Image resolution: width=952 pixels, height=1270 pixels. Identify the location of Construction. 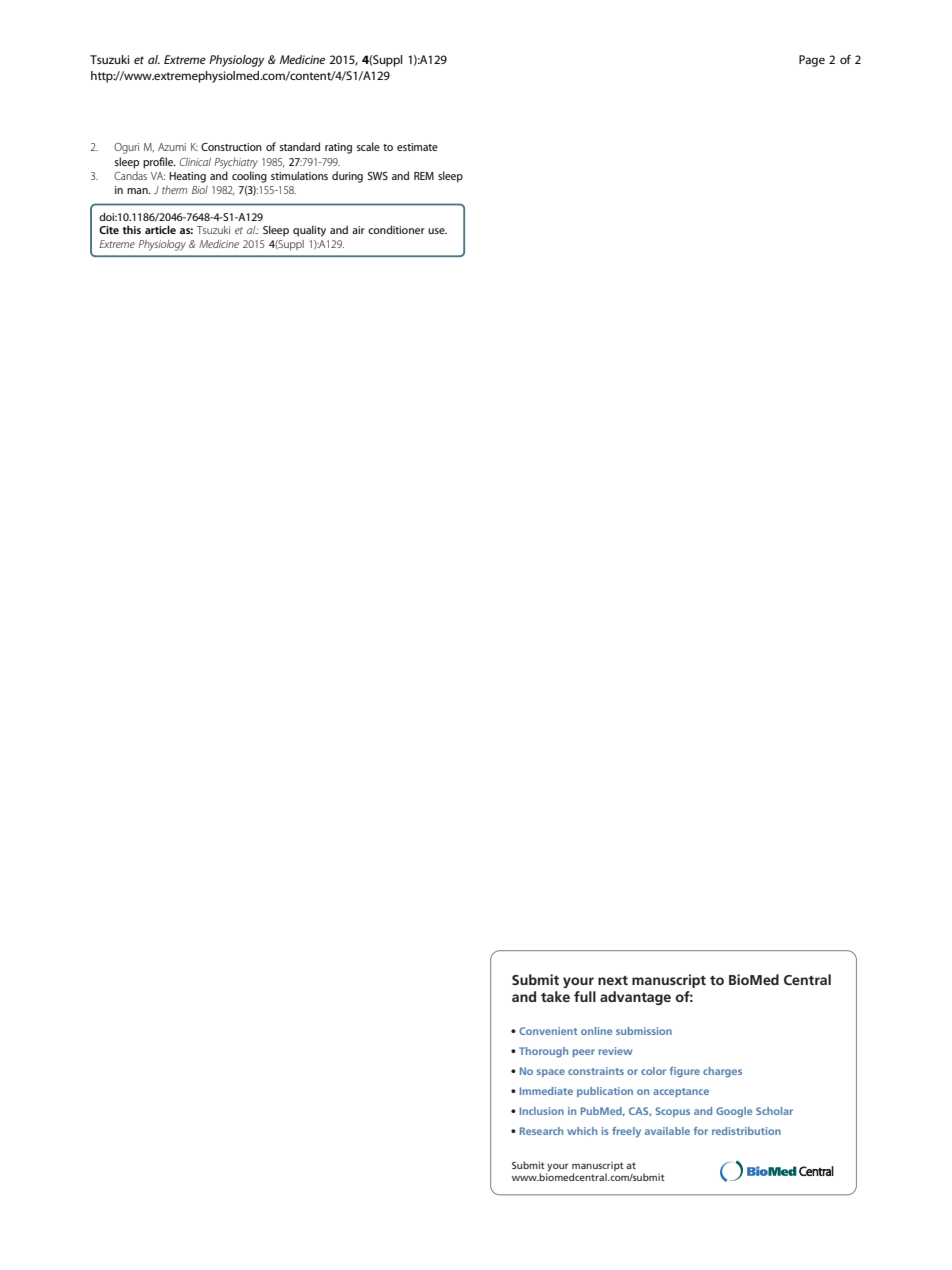
(231, 147).
